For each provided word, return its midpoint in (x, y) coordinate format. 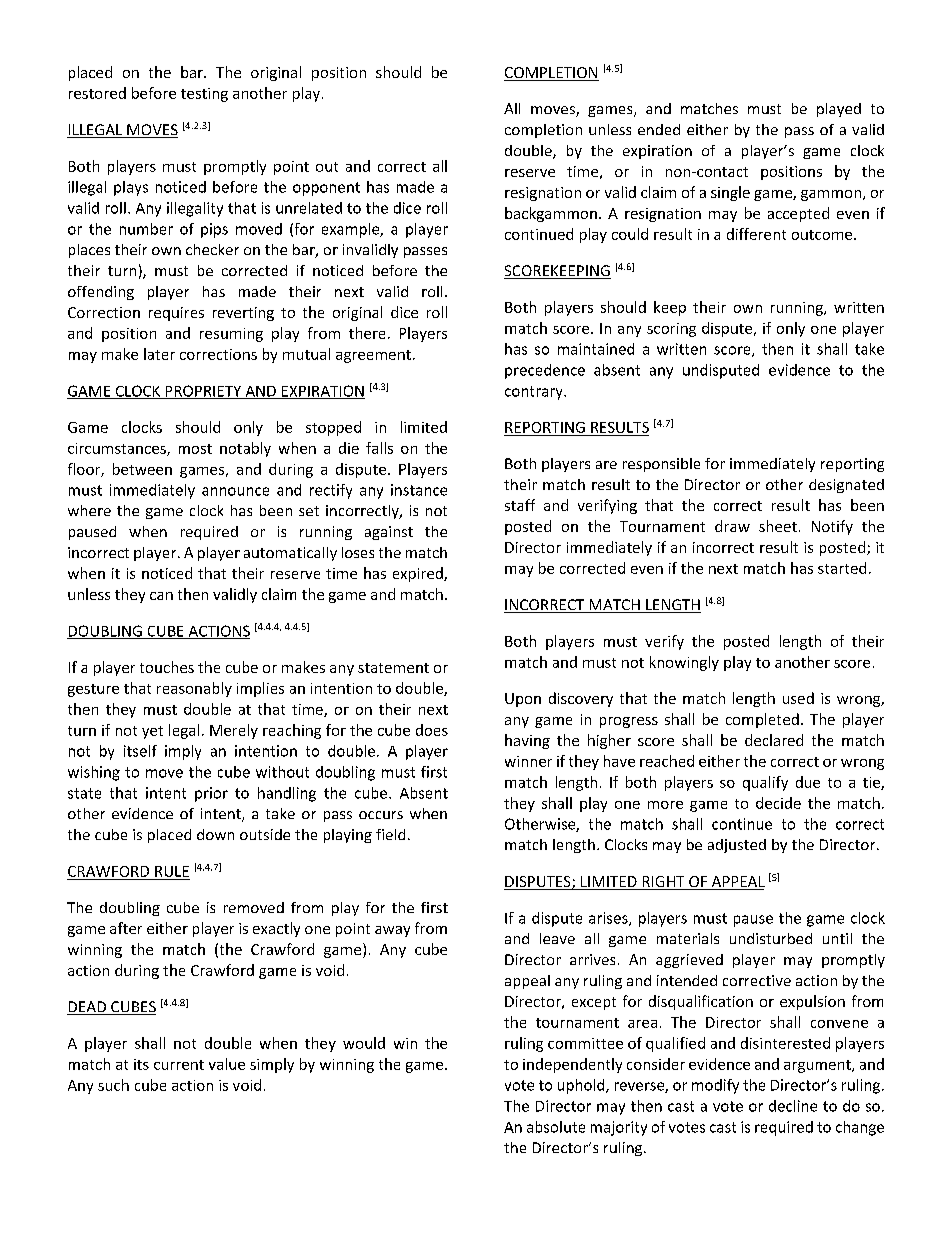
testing (204, 95)
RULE (172, 871)
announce (235, 491)
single (730, 193)
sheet (778, 526)
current (179, 1065)
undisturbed (771, 938)
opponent (326, 189)
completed (762, 720)
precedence (545, 371)
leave (557, 938)
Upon (523, 700)
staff (520, 505)
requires (176, 314)
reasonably (194, 689)
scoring (671, 330)
